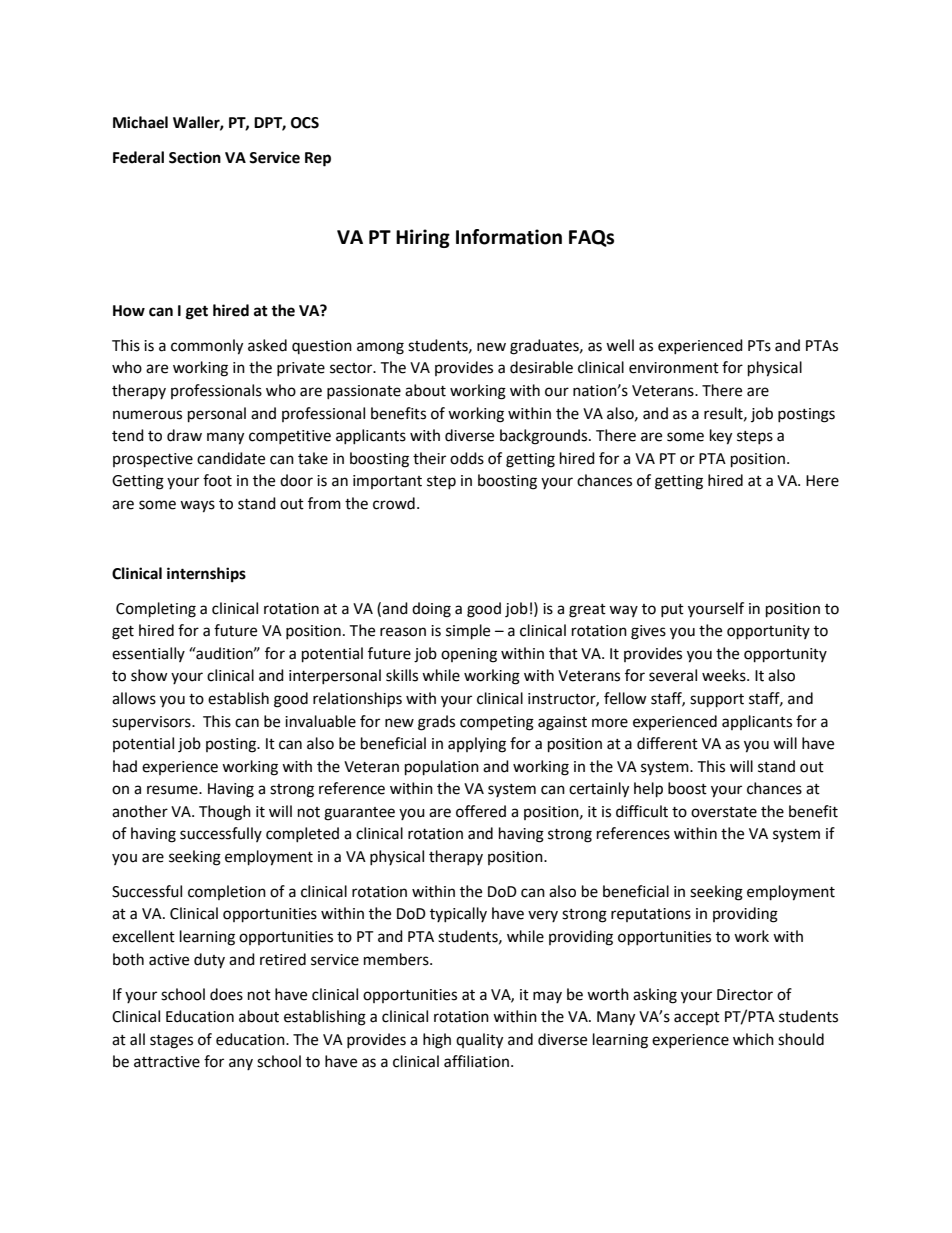 Image resolution: width=952 pixels, height=1233 pixels. Describe the element at coordinates (152, 723) in the screenshot. I see `supervisors` at that location.
